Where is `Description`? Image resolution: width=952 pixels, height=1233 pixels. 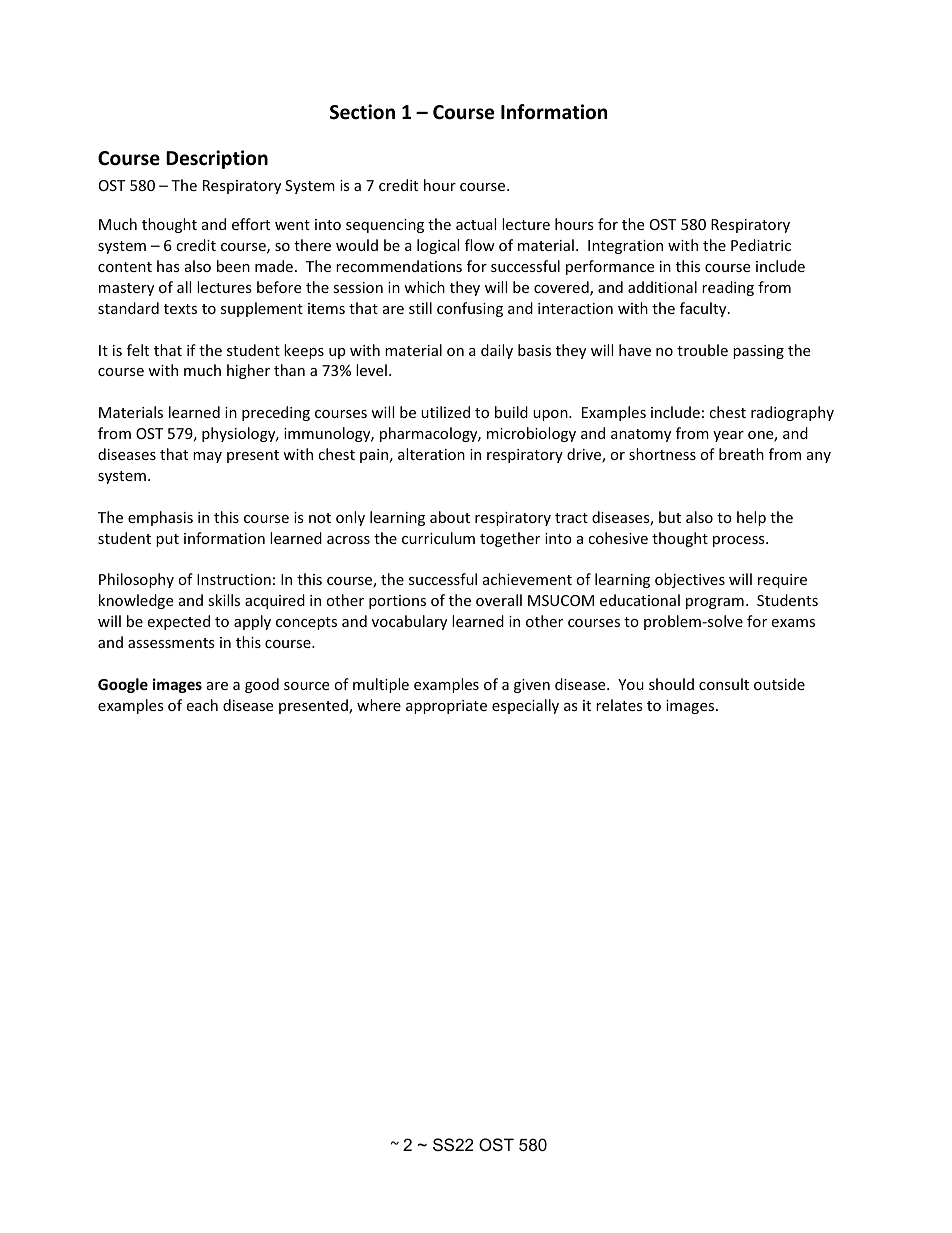 Description is located at coordinates (217, 159).
